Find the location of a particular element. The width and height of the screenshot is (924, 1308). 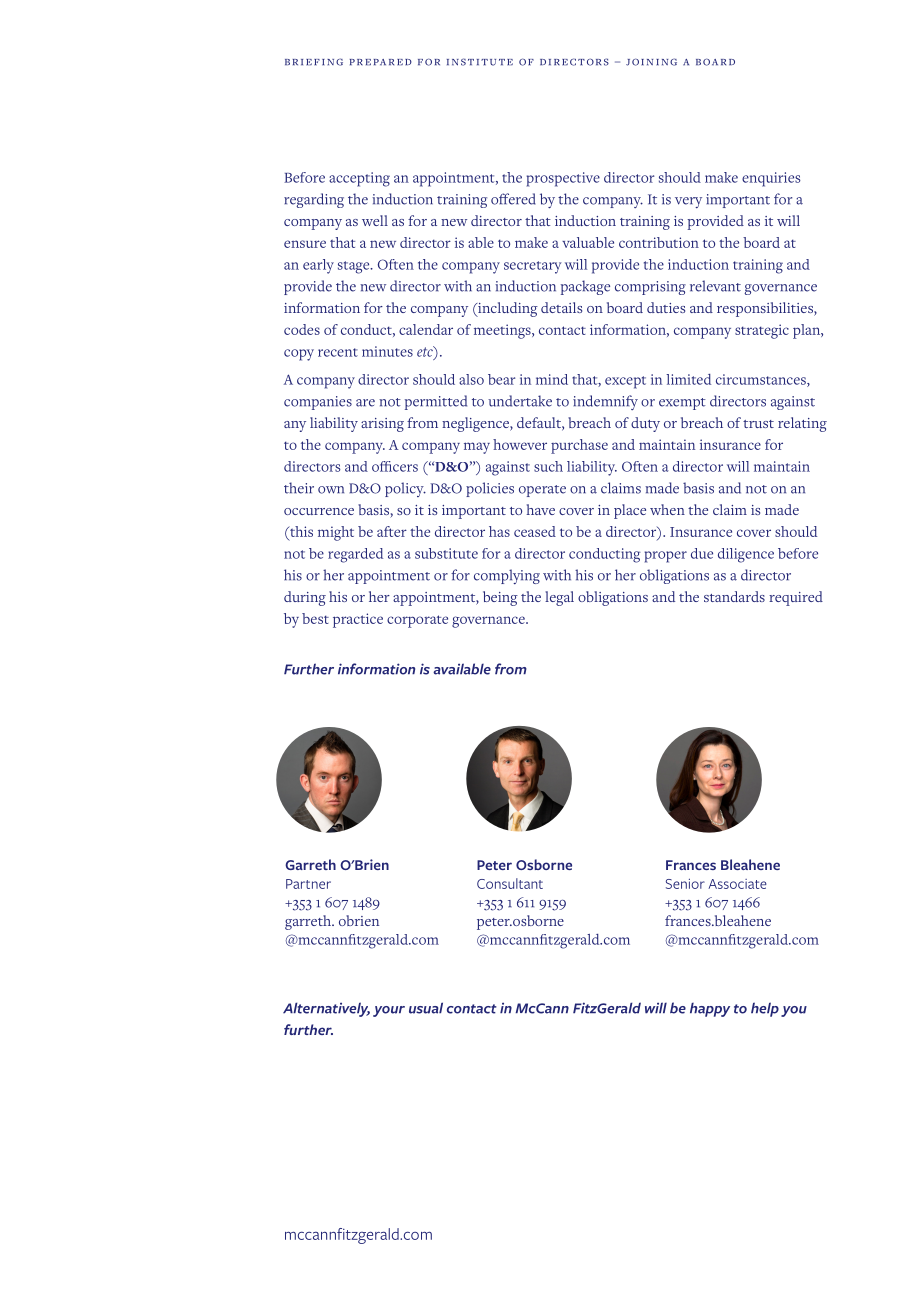

accepting is located at coordinates (359, 179).
